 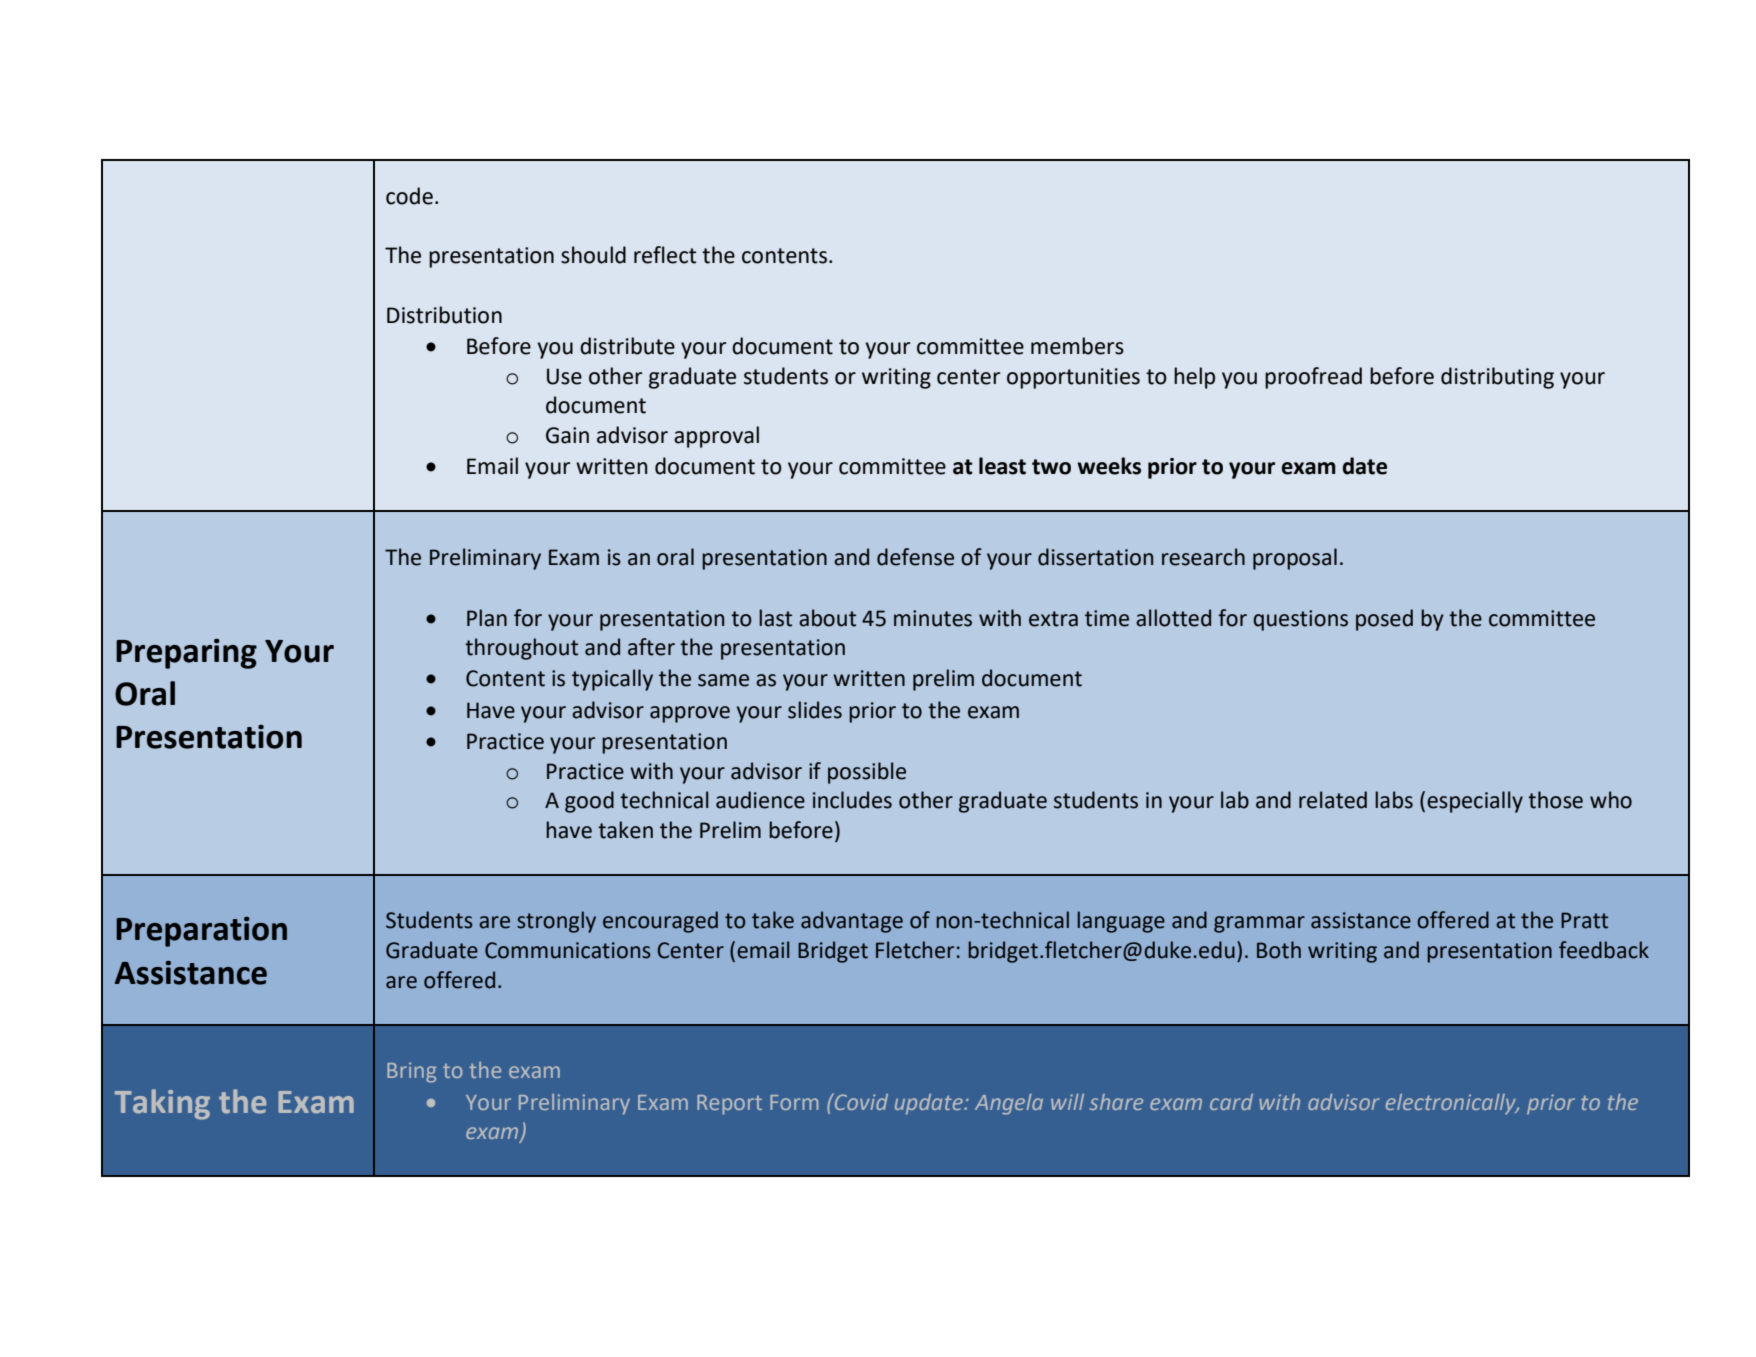 I want to click on especially, so click(x=1475, y=802).
